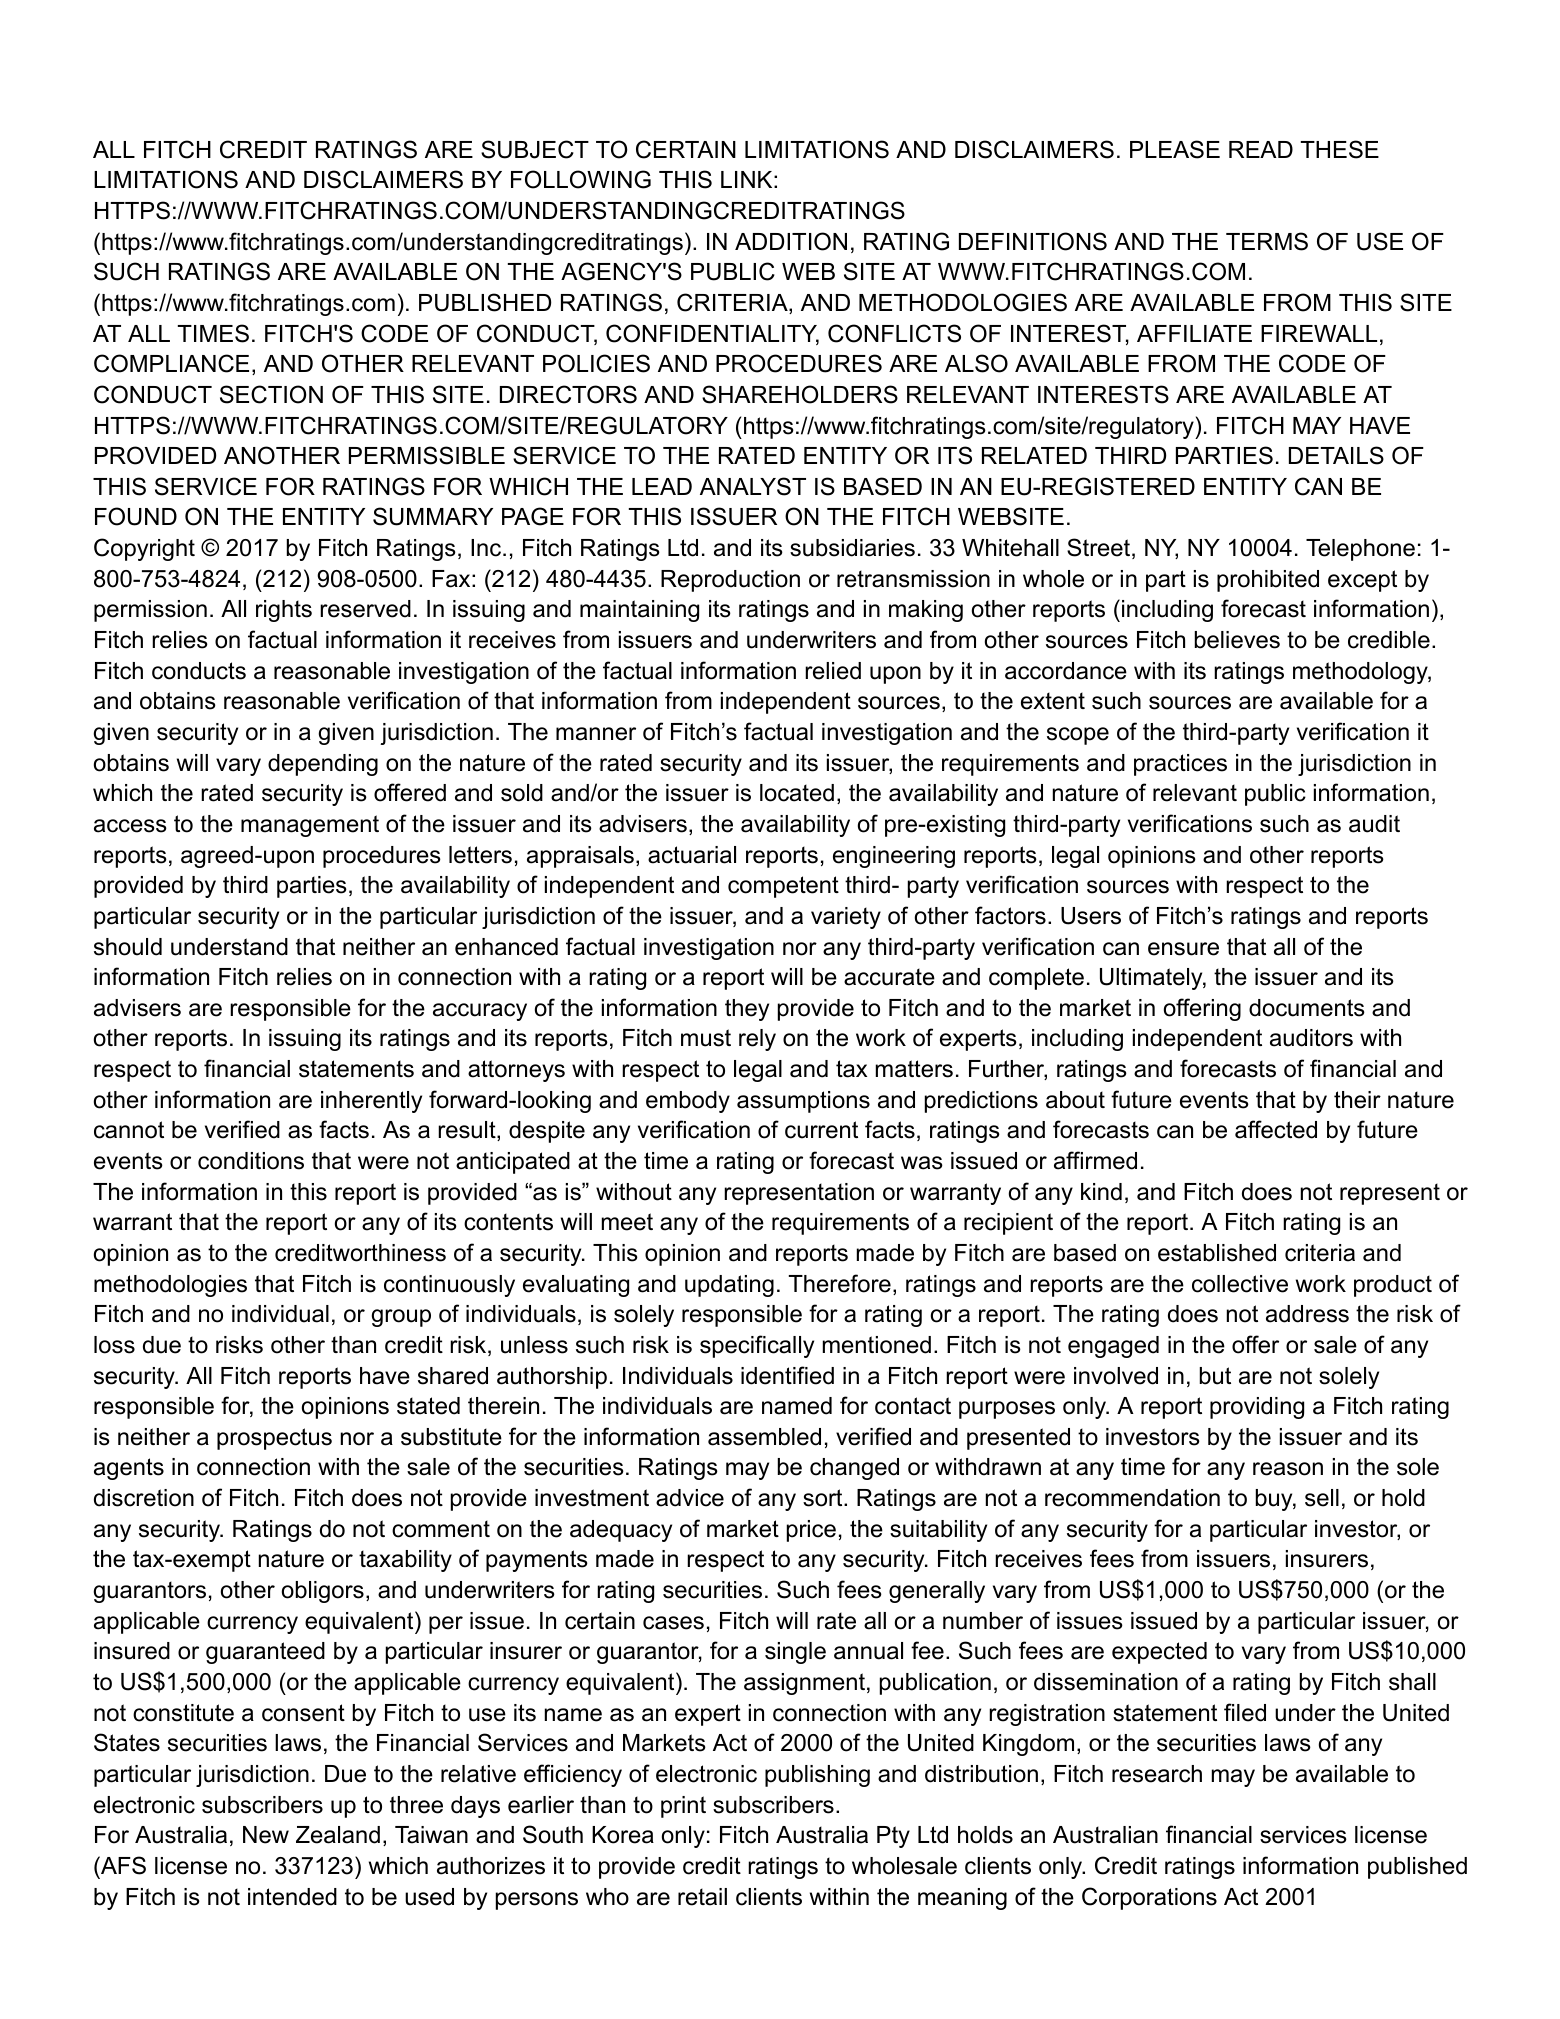  I want to click on rely, so click(757, 1040).
